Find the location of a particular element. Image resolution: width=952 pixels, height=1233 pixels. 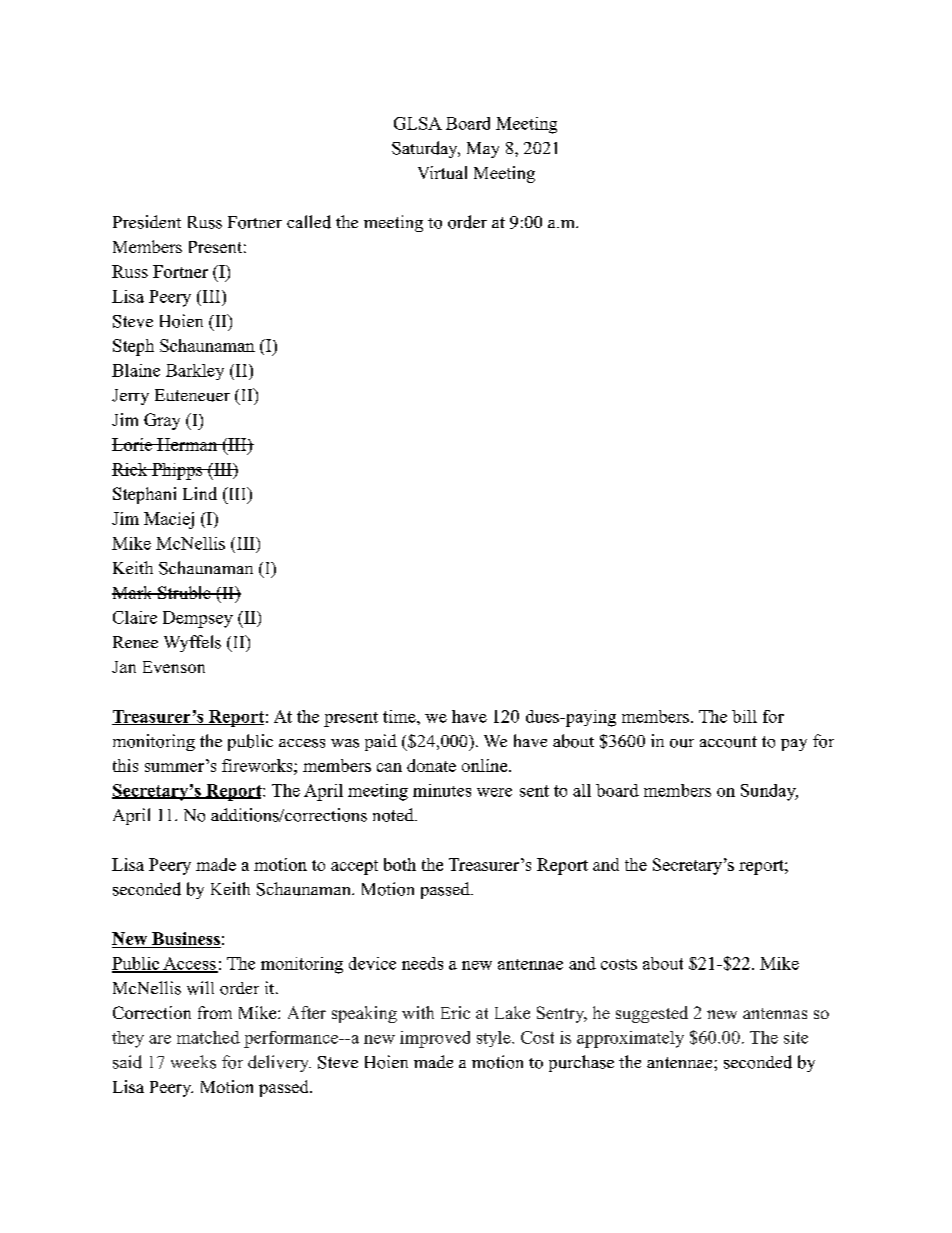

President is located at coordinates (147, 222).
